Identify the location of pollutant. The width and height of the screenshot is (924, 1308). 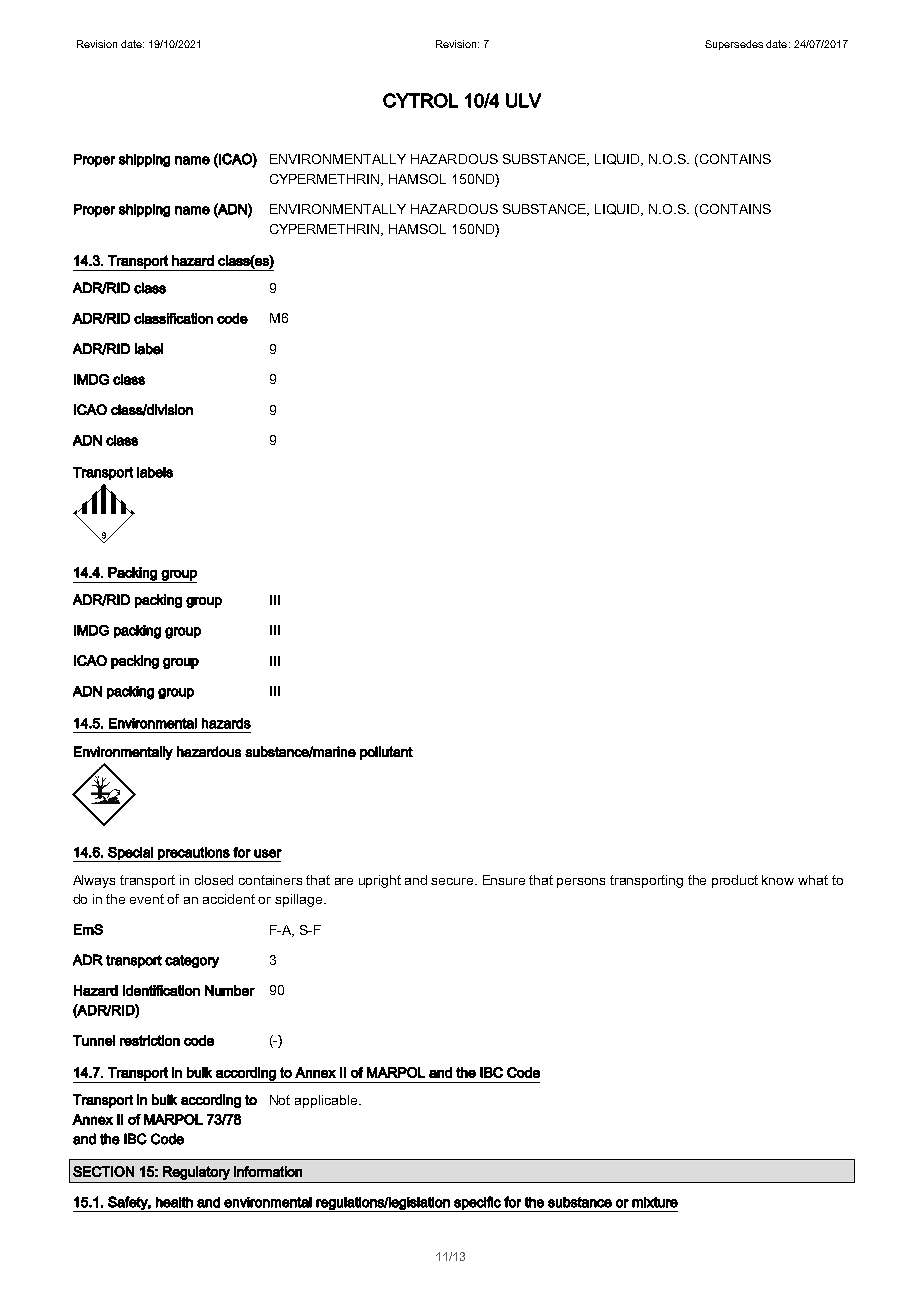
(386, 753).
